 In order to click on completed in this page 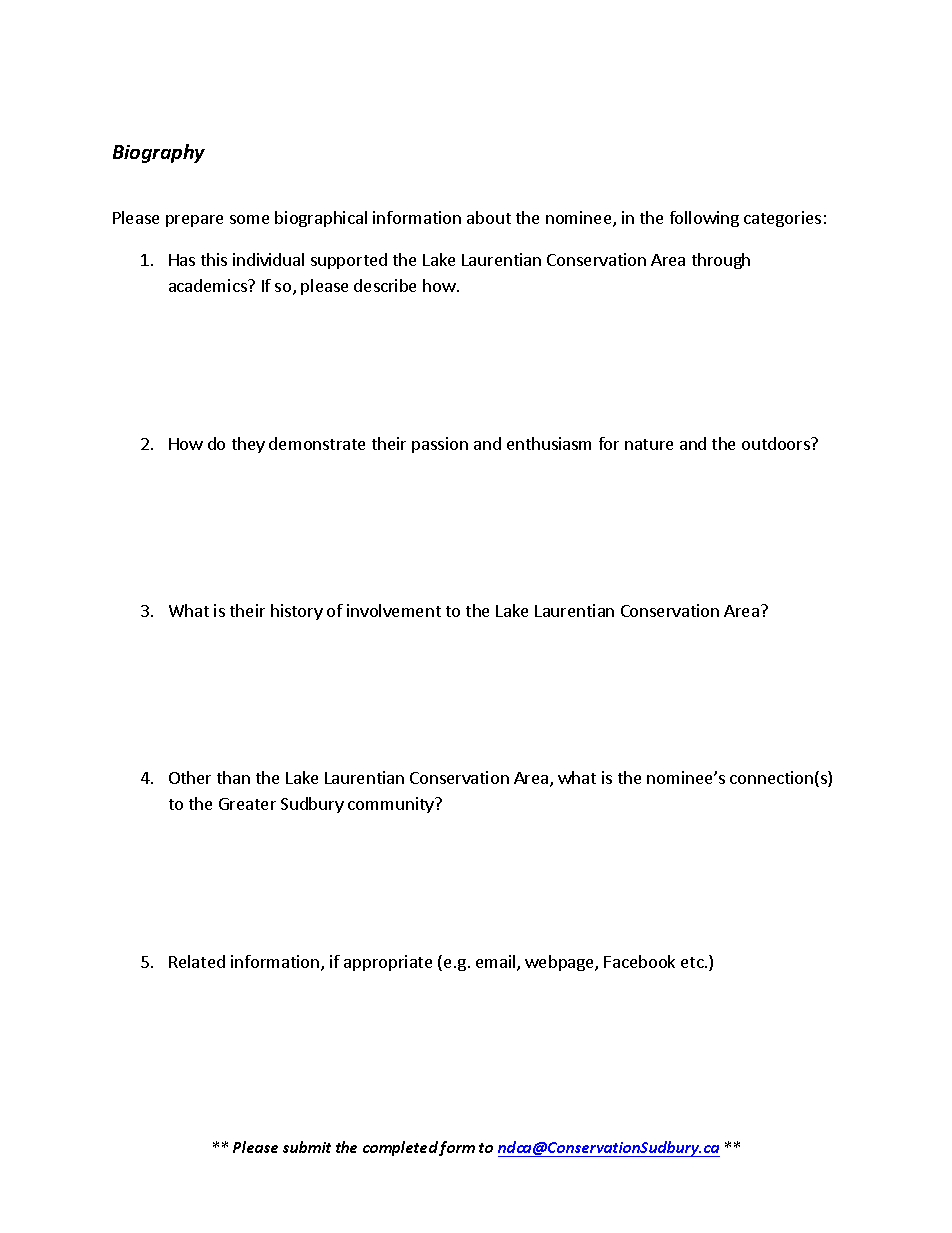, I will do `click(400, 1148)`.
